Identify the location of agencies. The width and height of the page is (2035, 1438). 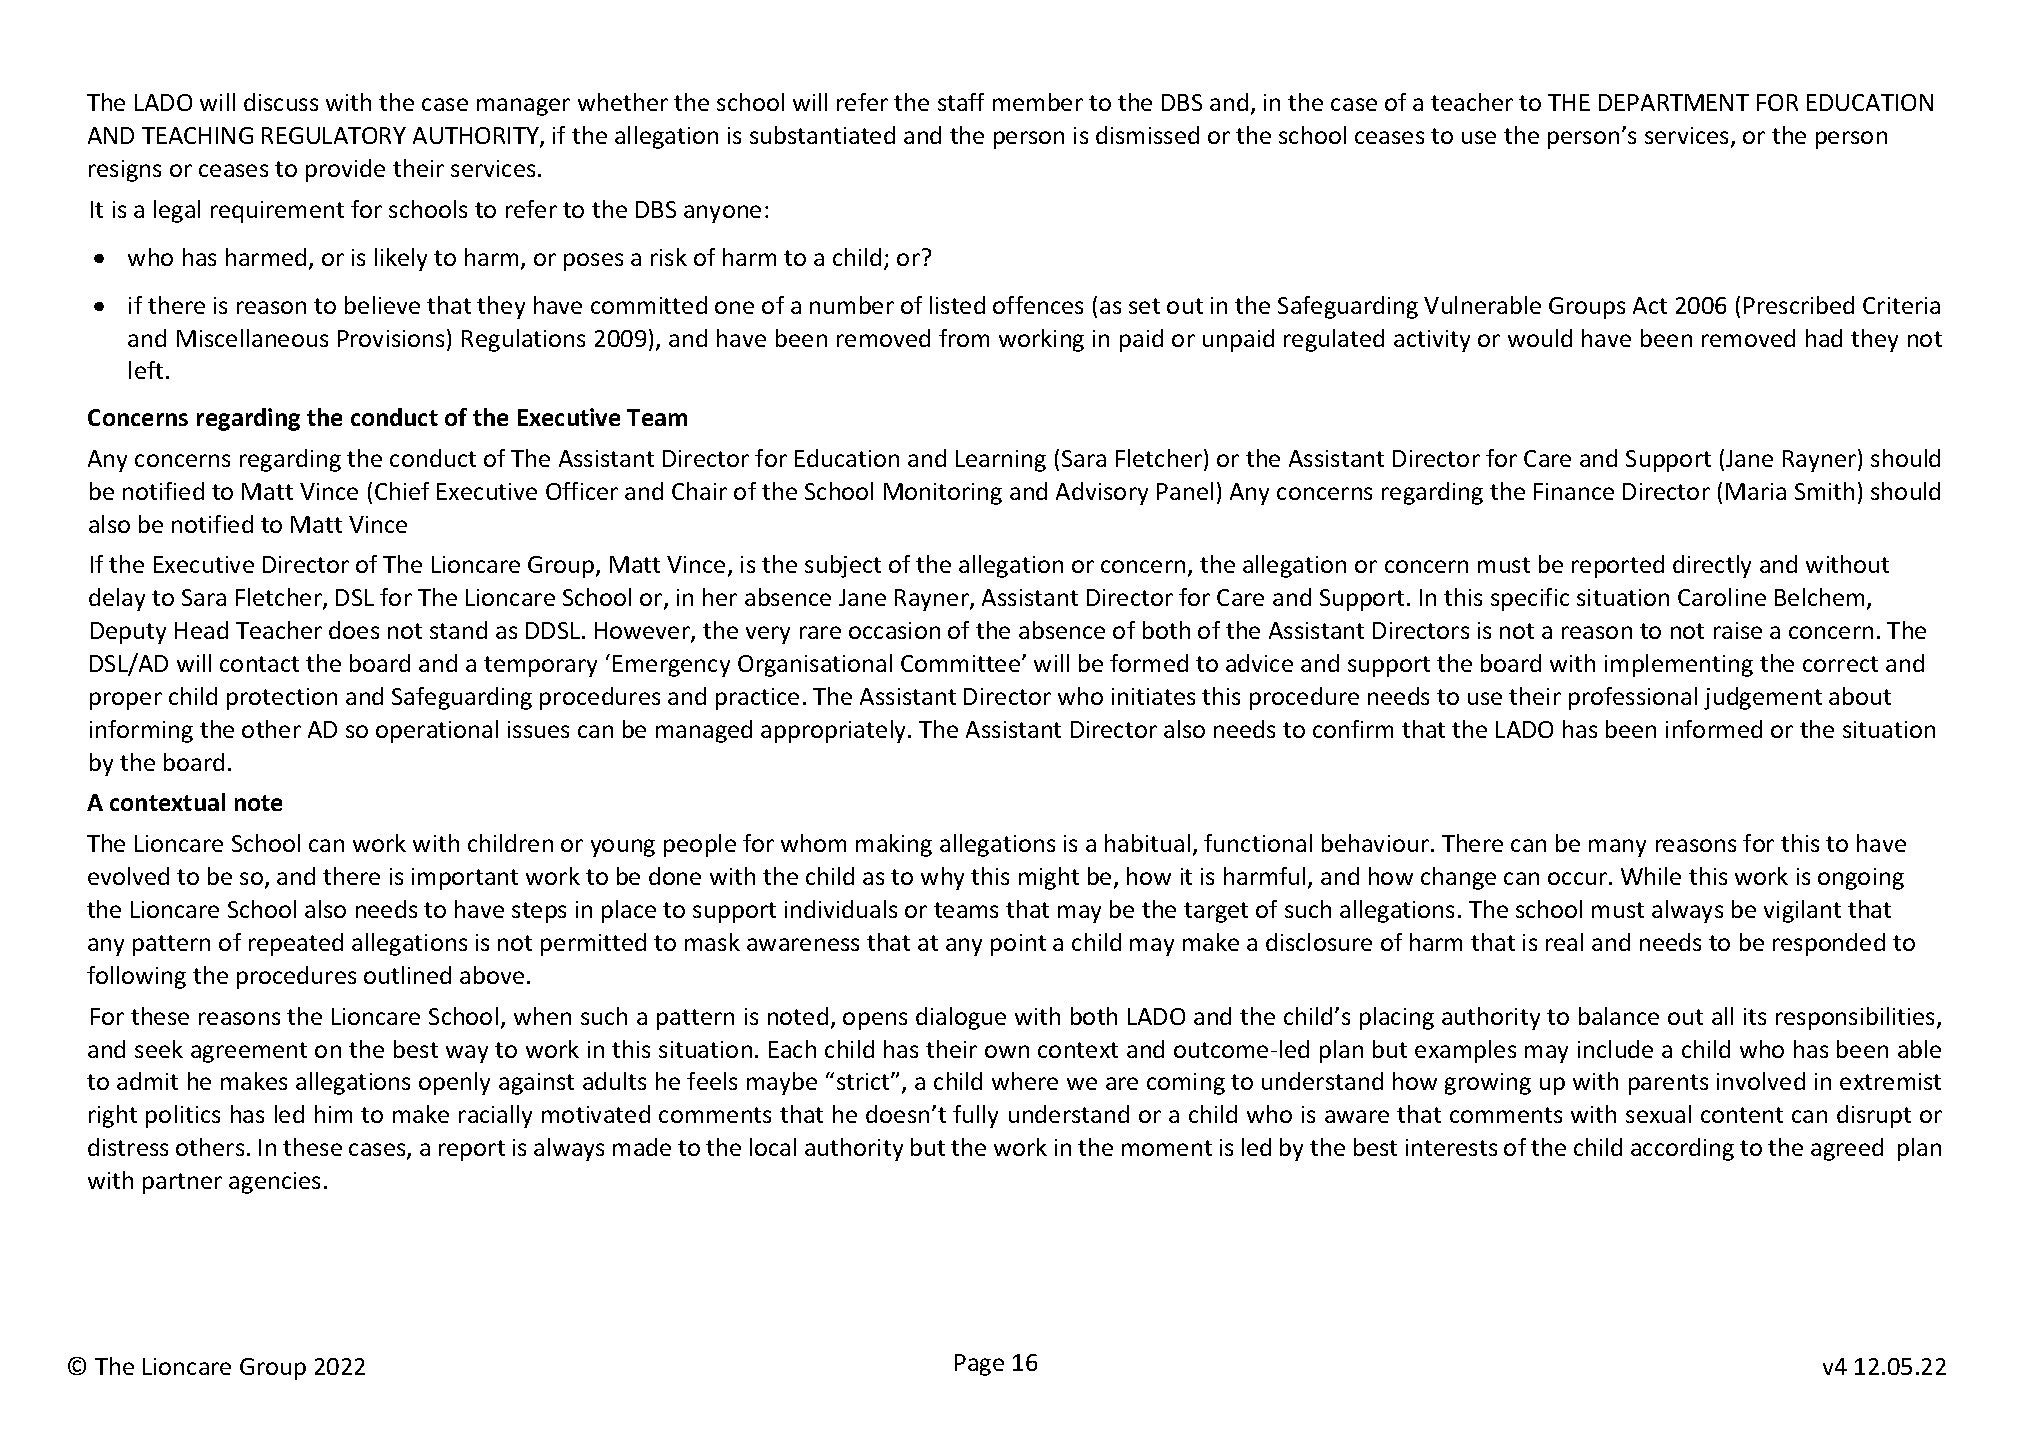
(274, 1183).
